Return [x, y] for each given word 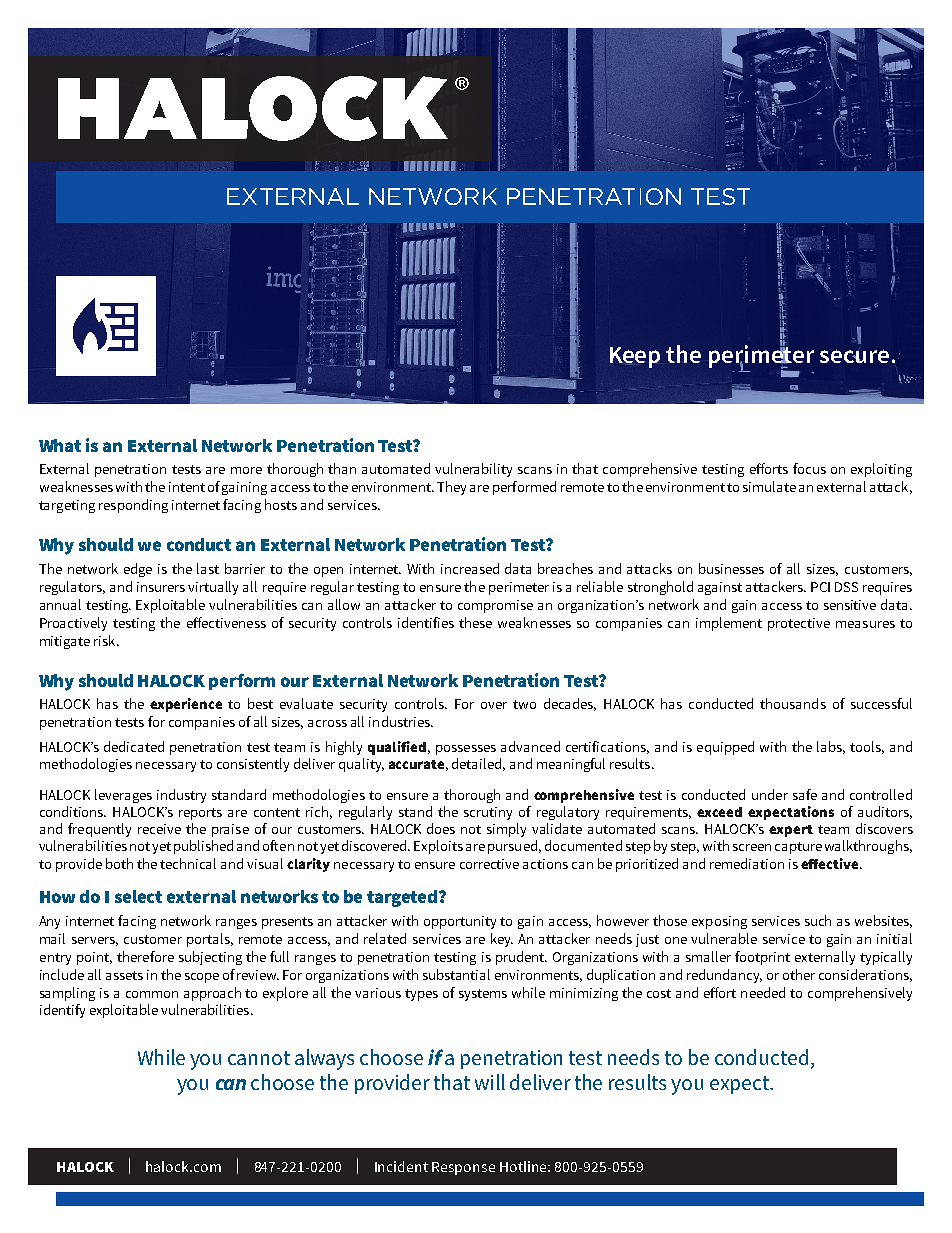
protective [799, 624]
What [60, 445]
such [818, 920]
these [475, 622]
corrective [489, 864]
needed [763, 992]
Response [463, 1168]
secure [854, 356]
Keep [635, 357]
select [138, 896]
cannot [259, 1058]
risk [106, 640]
